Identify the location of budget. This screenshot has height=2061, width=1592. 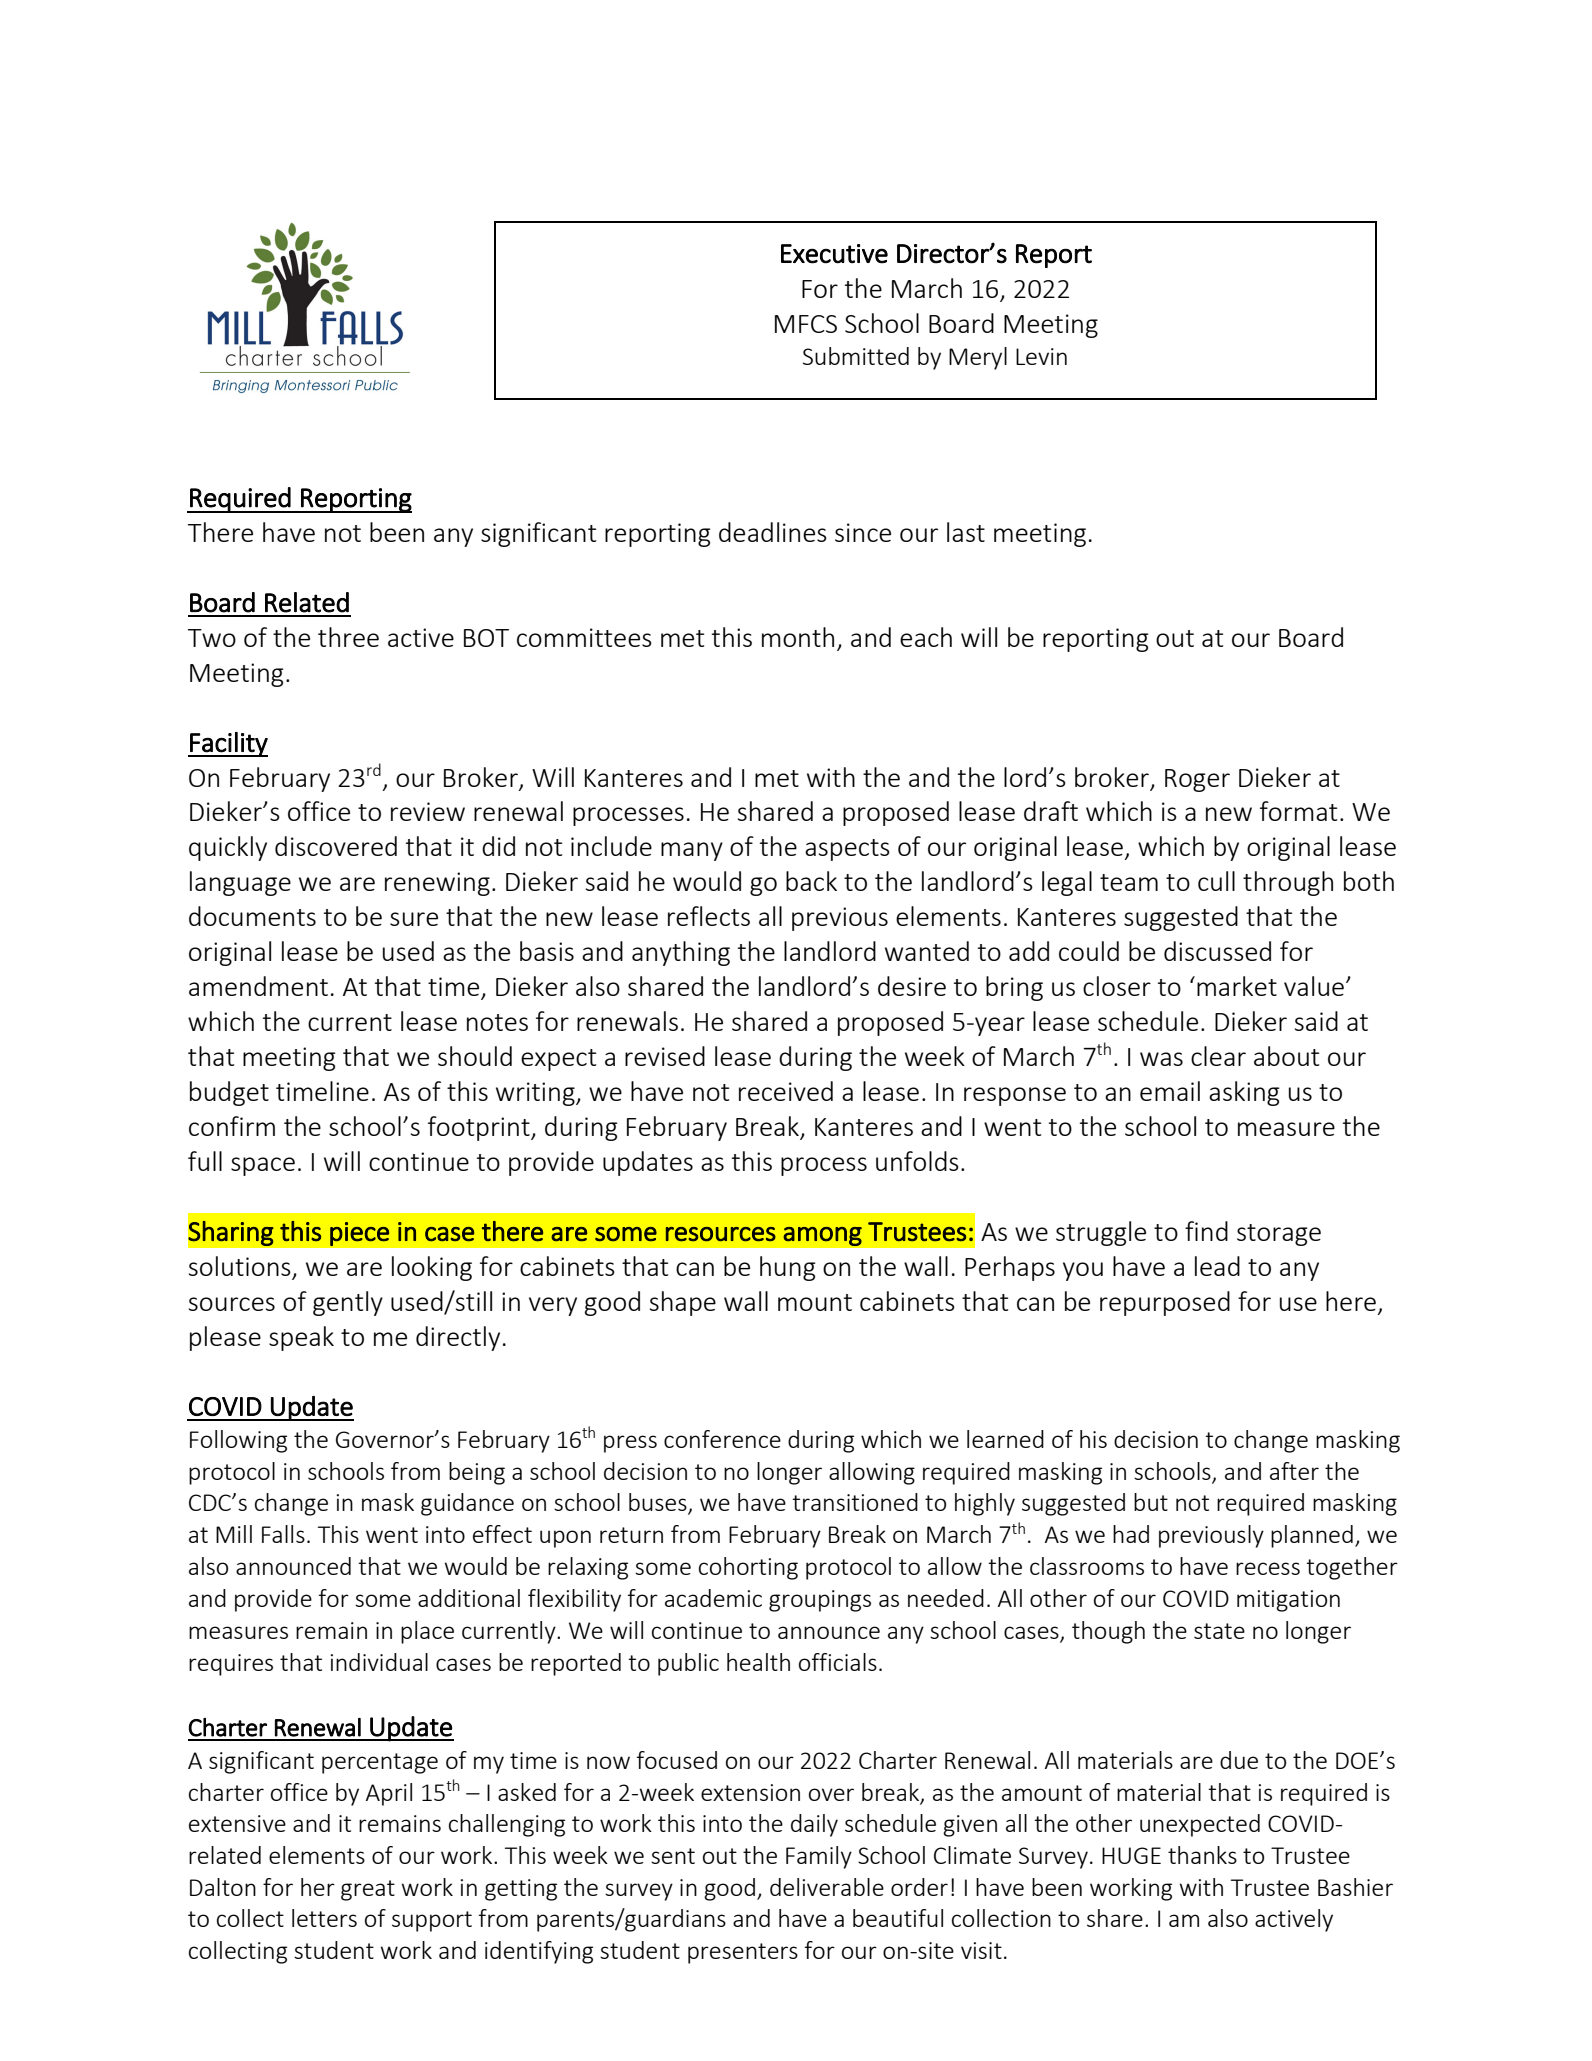
(229, 1093).
